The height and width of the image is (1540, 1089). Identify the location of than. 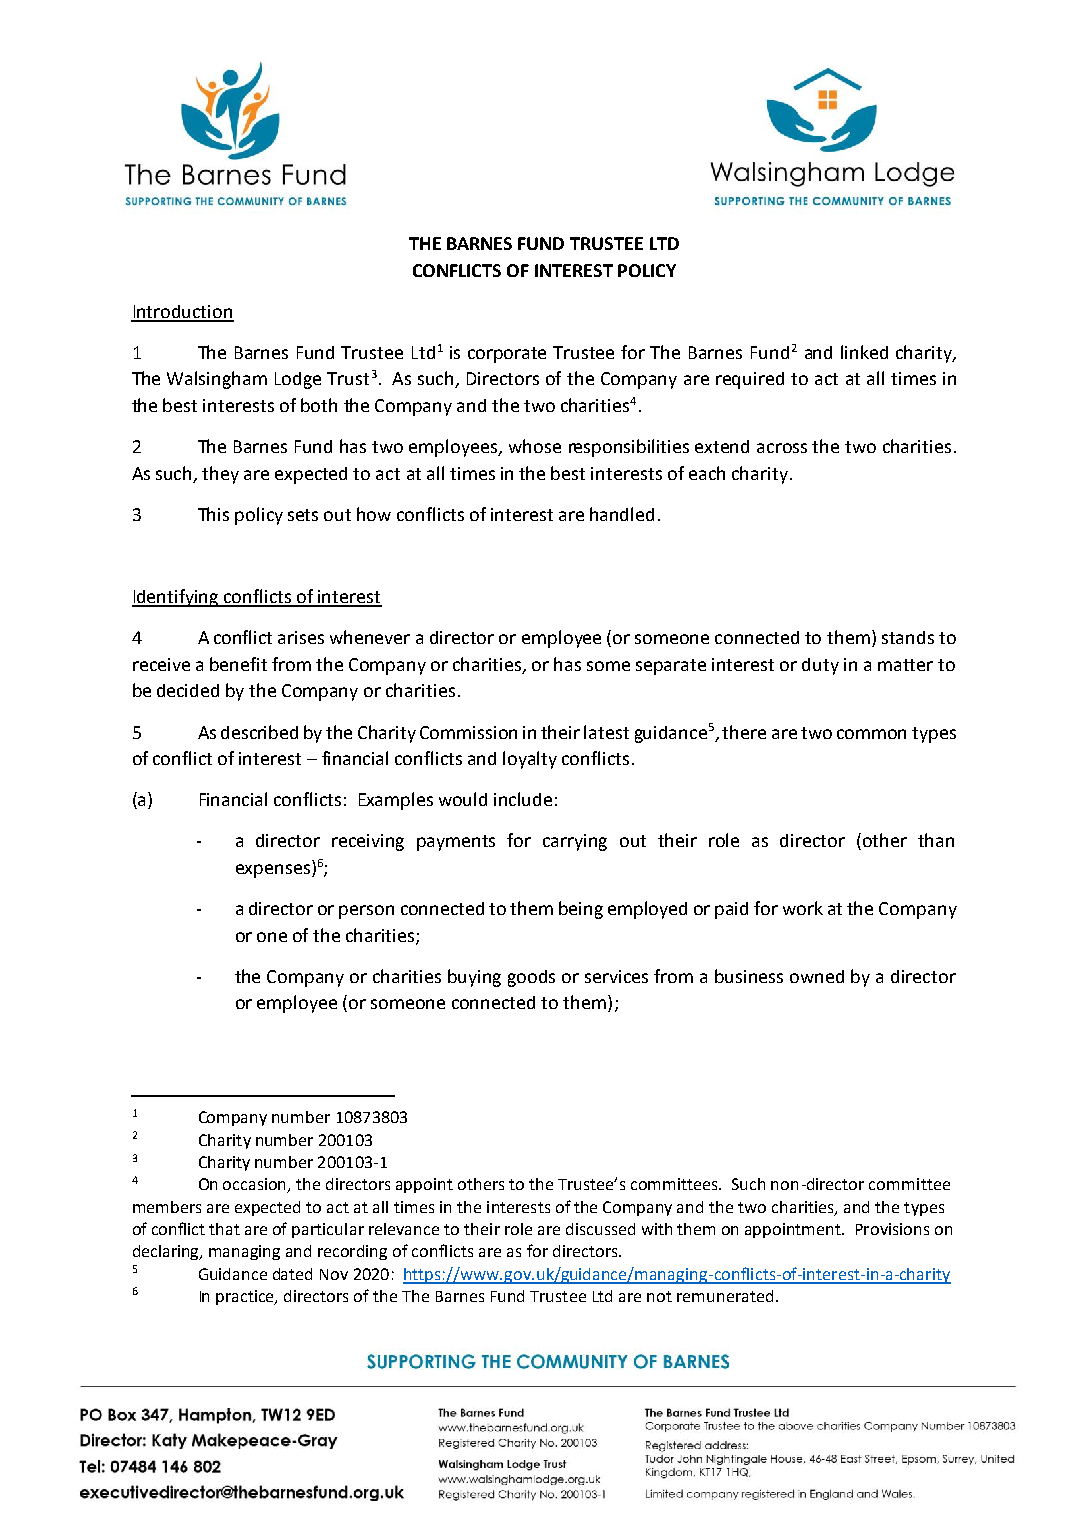
(936, 840).
